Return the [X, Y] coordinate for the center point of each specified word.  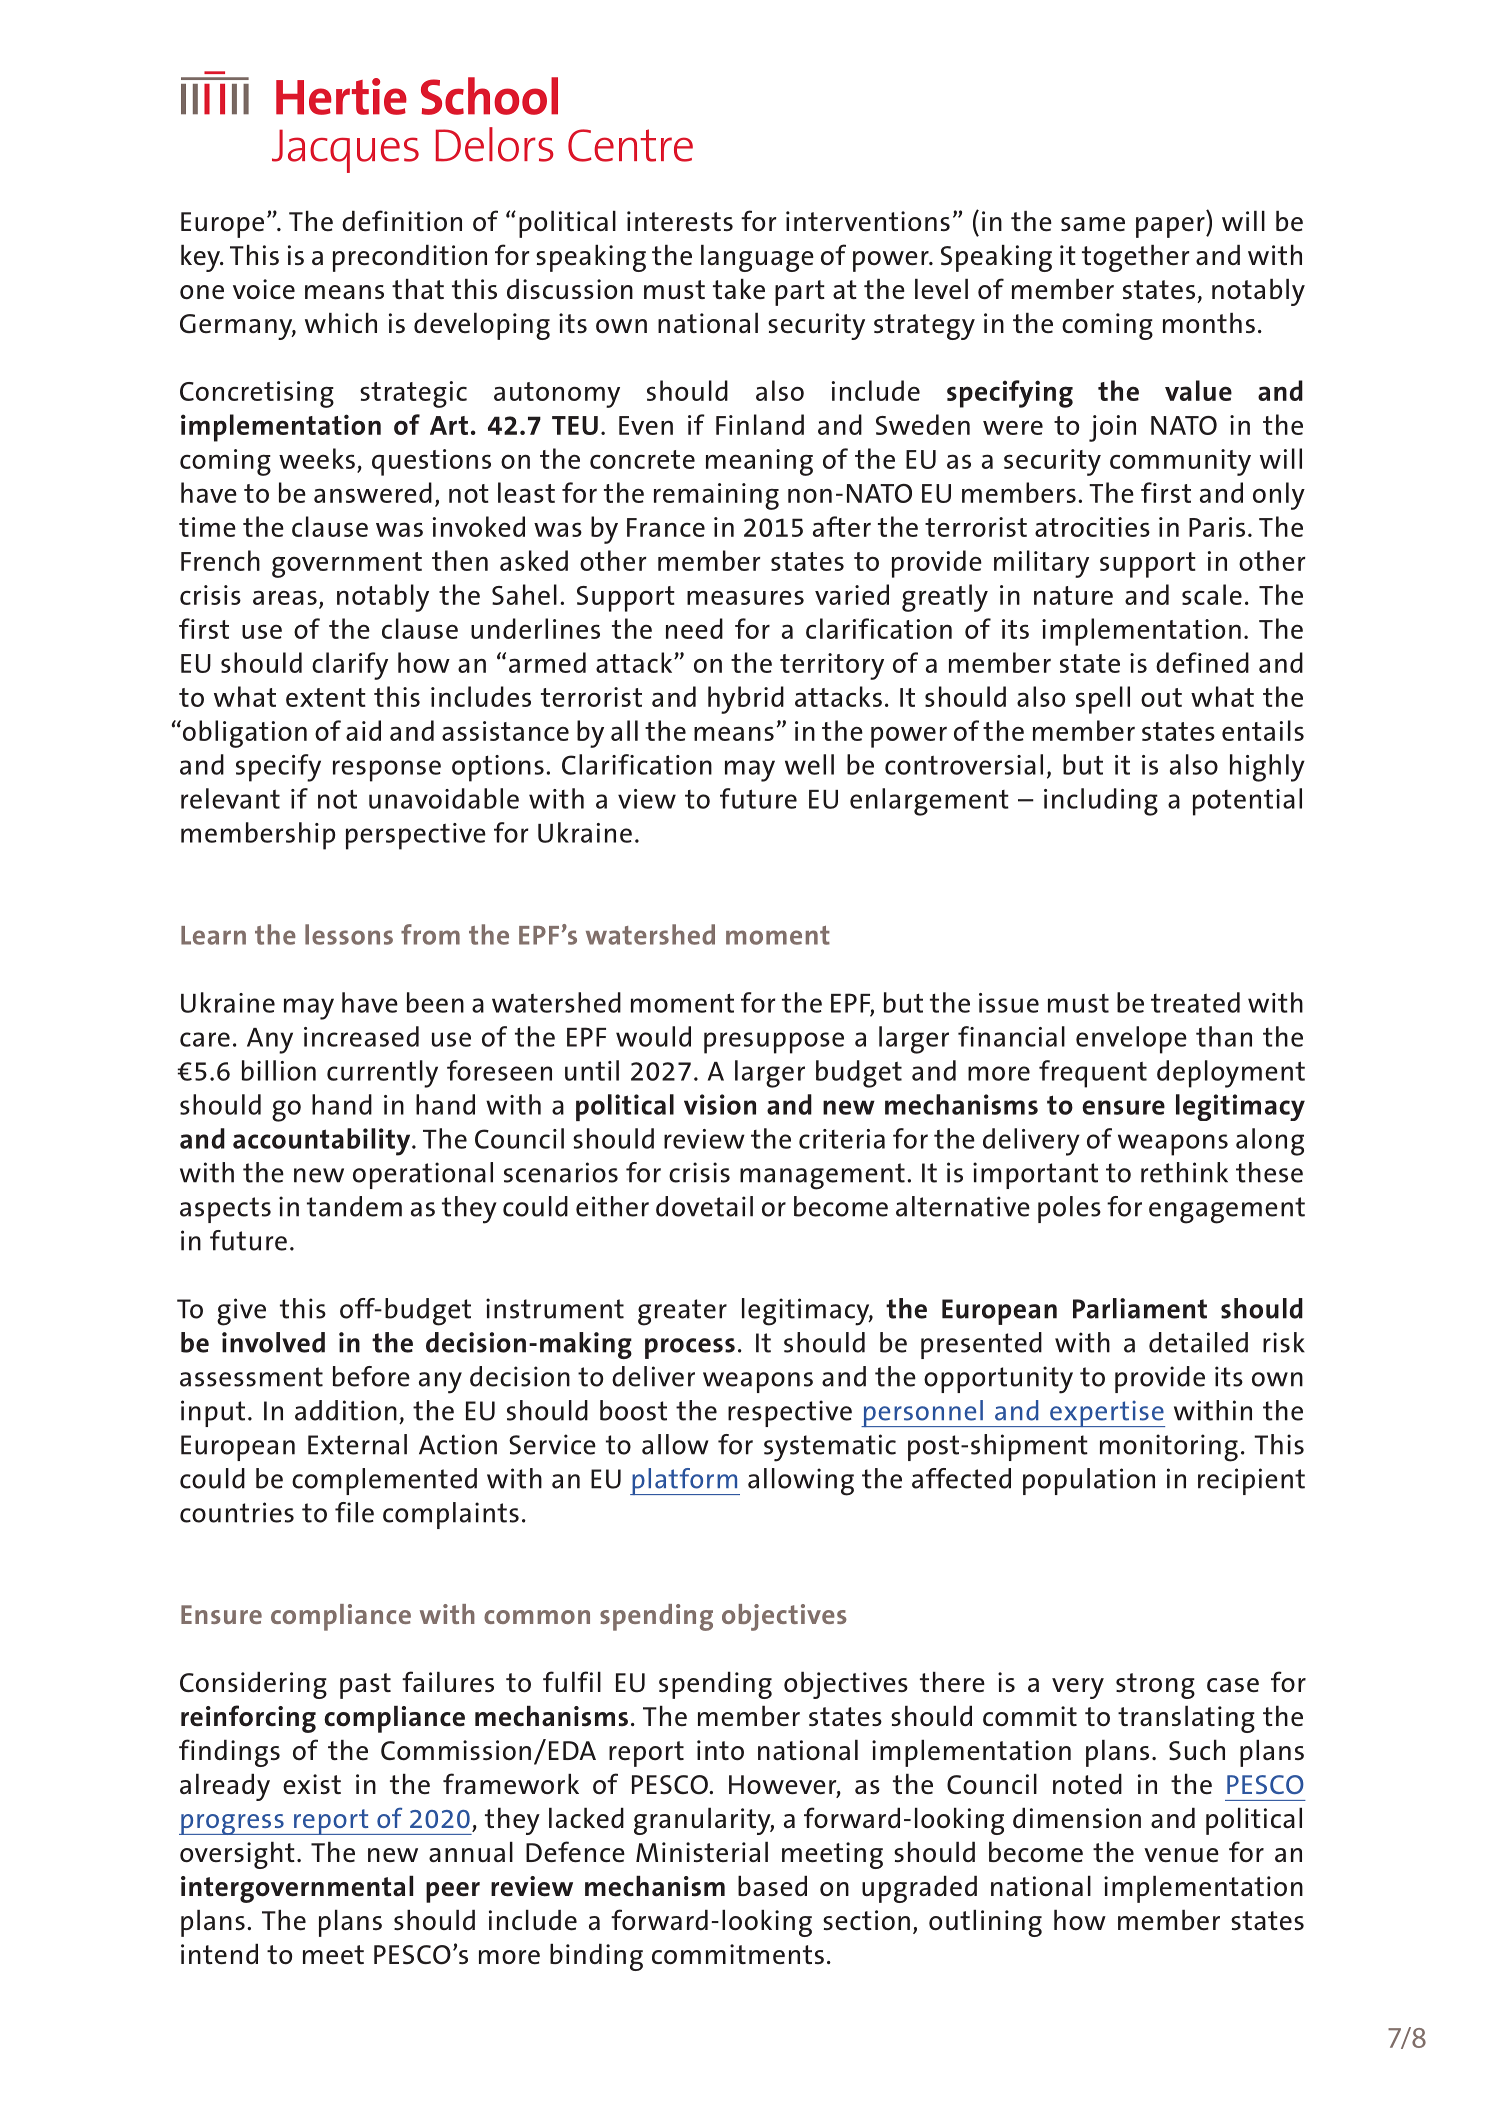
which [341, 323]
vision [720, 1104]
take [739, 289]
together [1136, 258]
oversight [237, 1855]
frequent [1093, 1074]
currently [382, 1074]
